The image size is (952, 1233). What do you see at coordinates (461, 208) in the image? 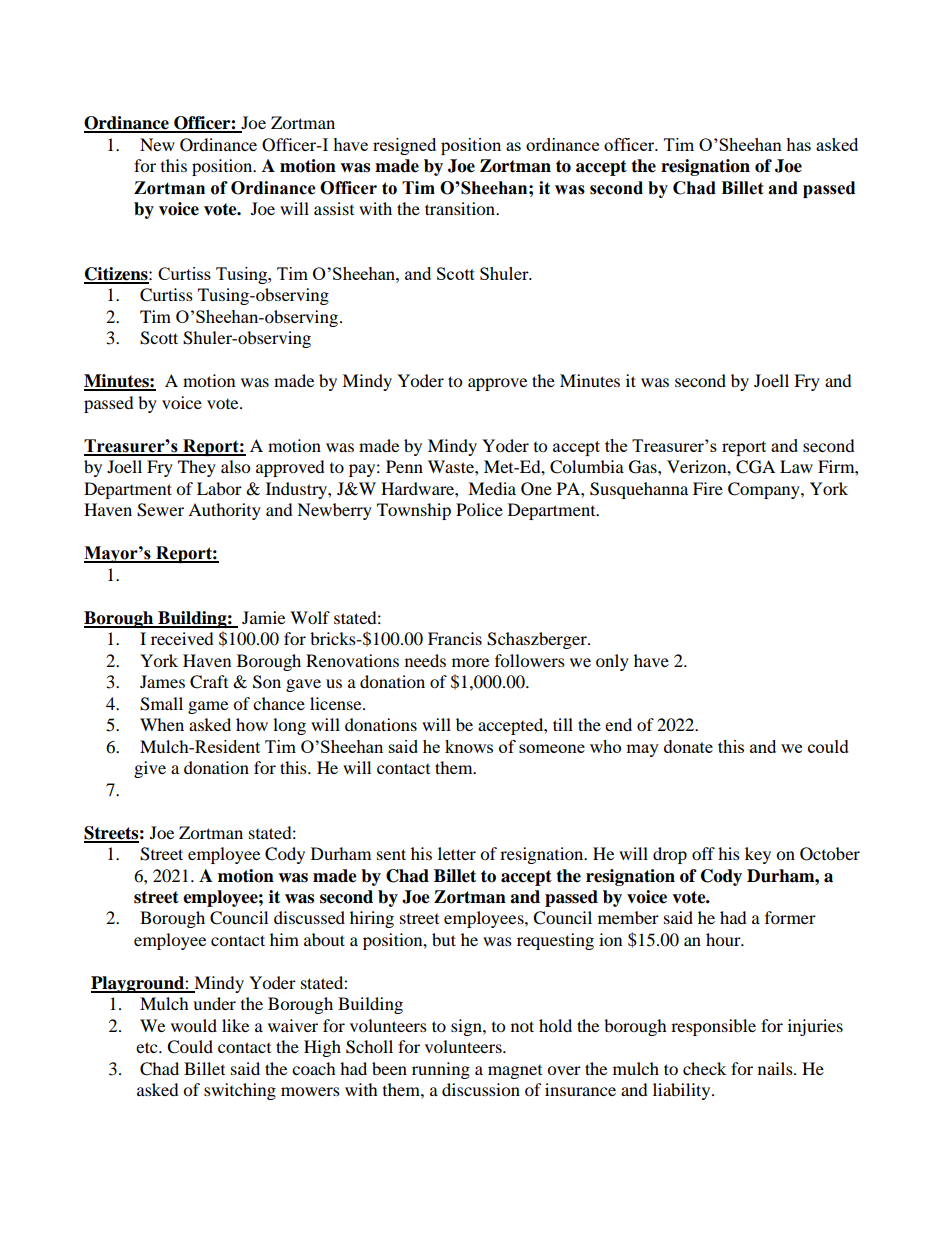
I see `transition` at bounding box center [461, 208].
